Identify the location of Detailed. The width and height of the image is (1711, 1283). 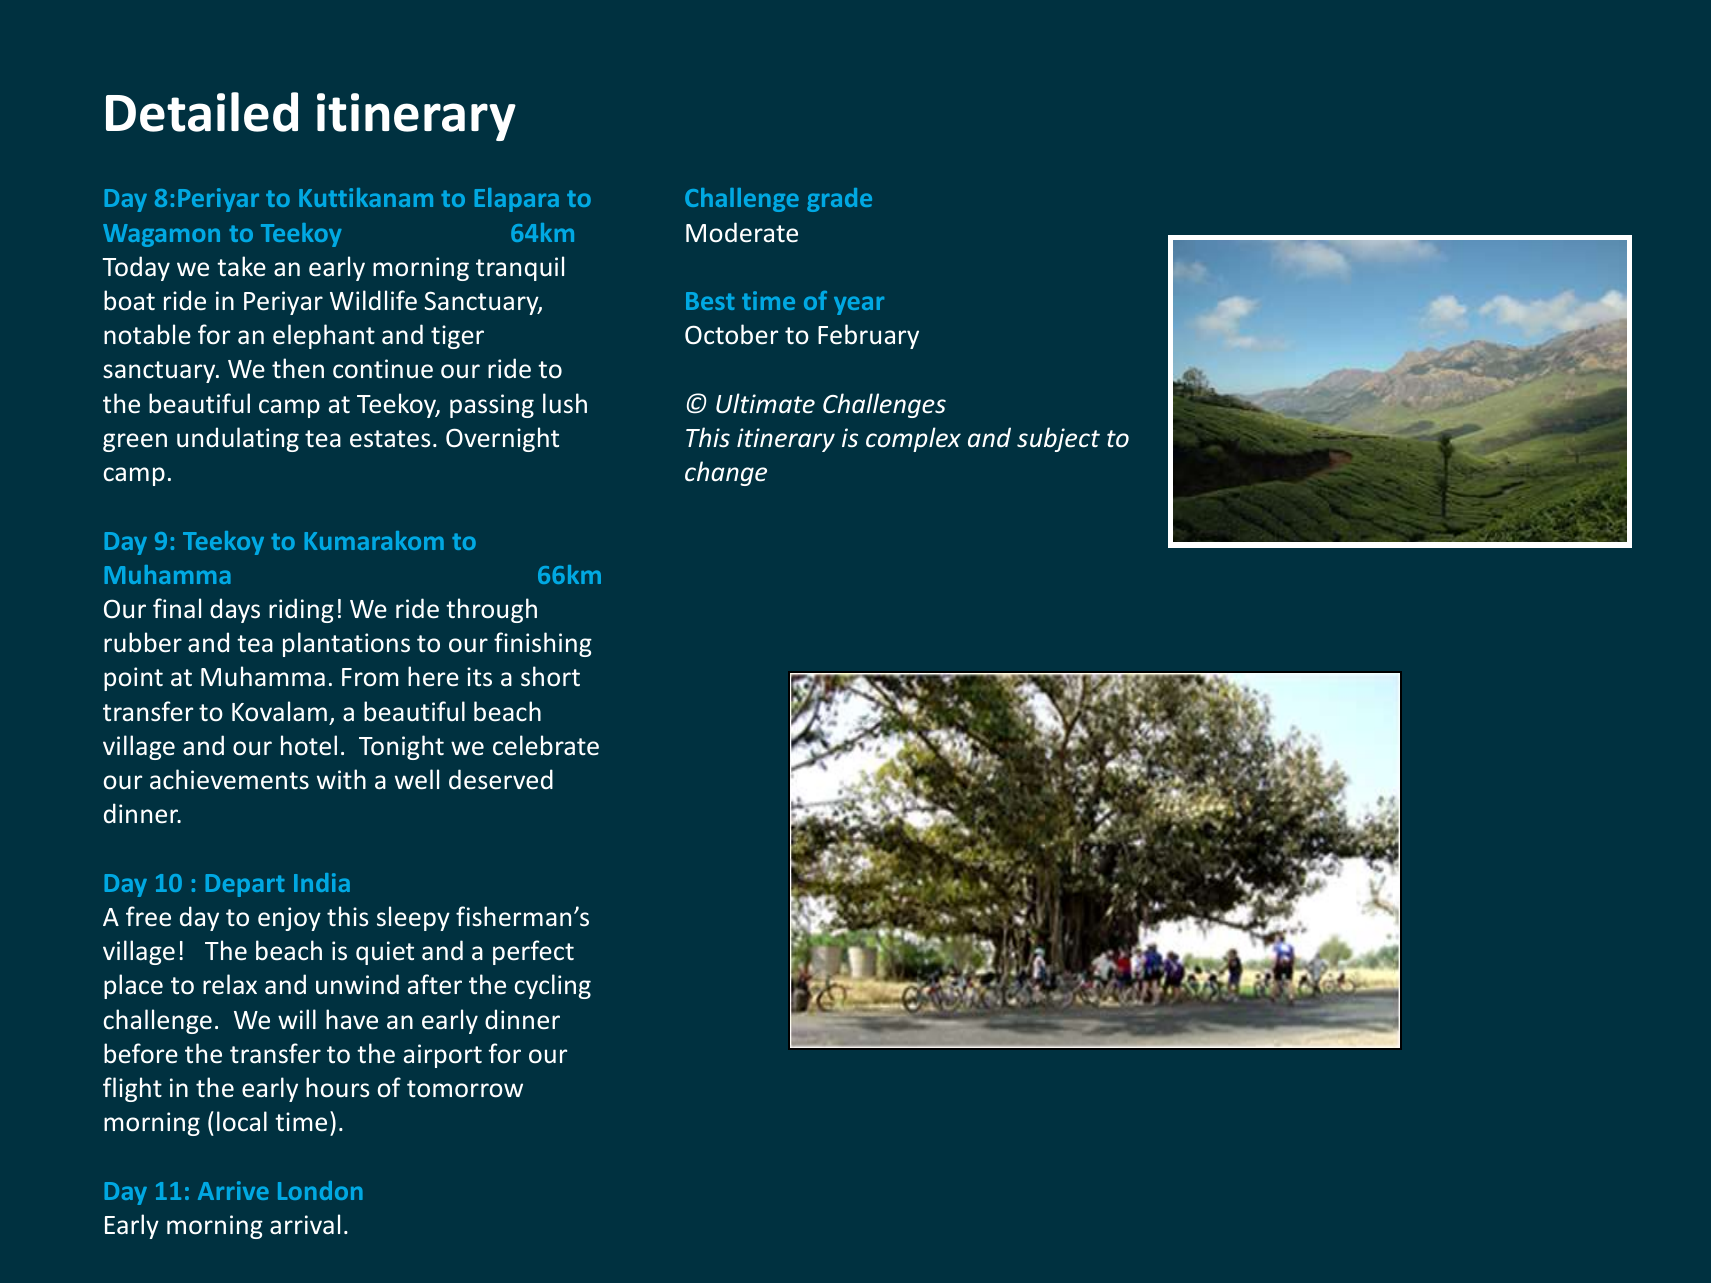
(202, 112).
